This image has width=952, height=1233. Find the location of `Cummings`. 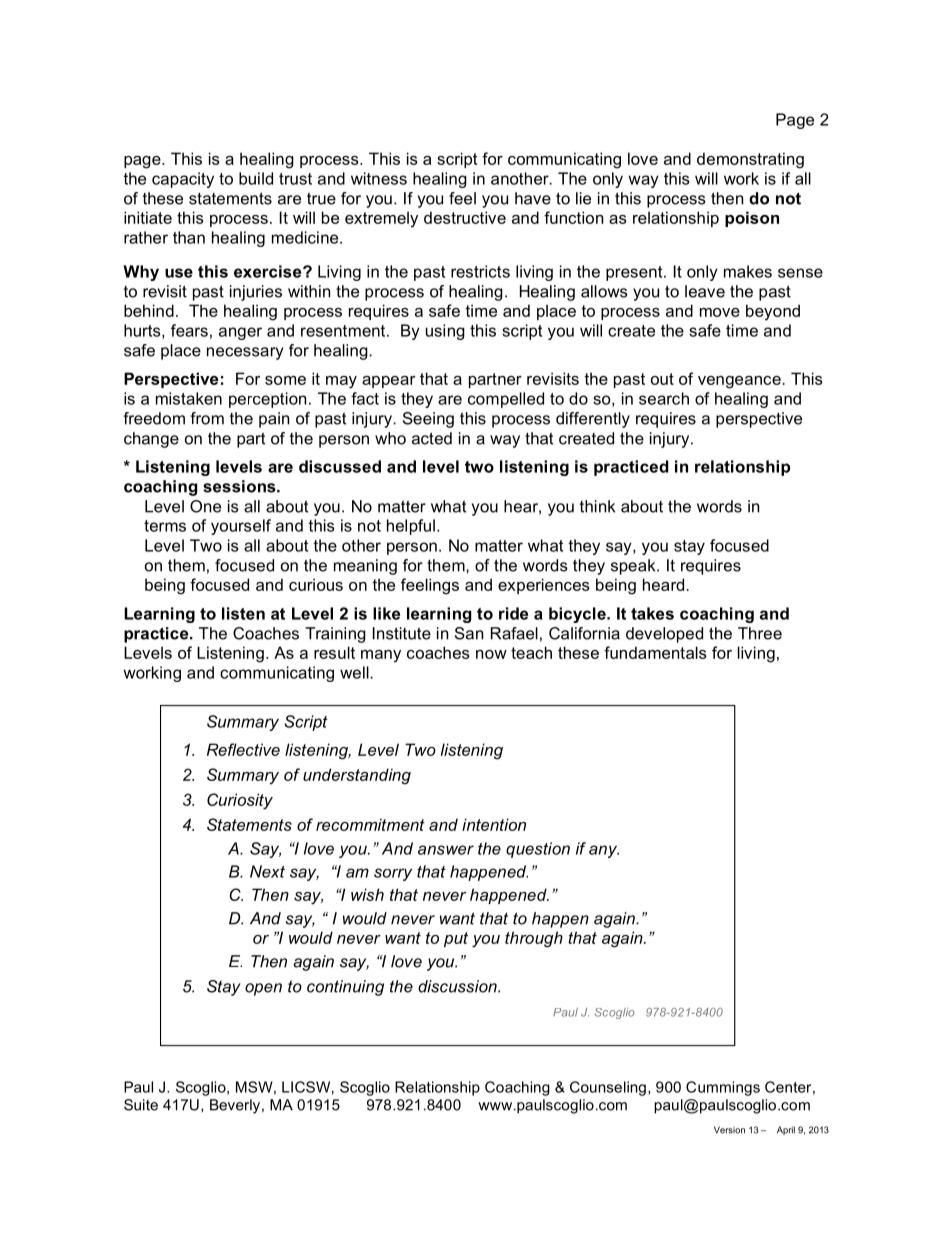

Cummings is located at coordinates (723, 1088).
